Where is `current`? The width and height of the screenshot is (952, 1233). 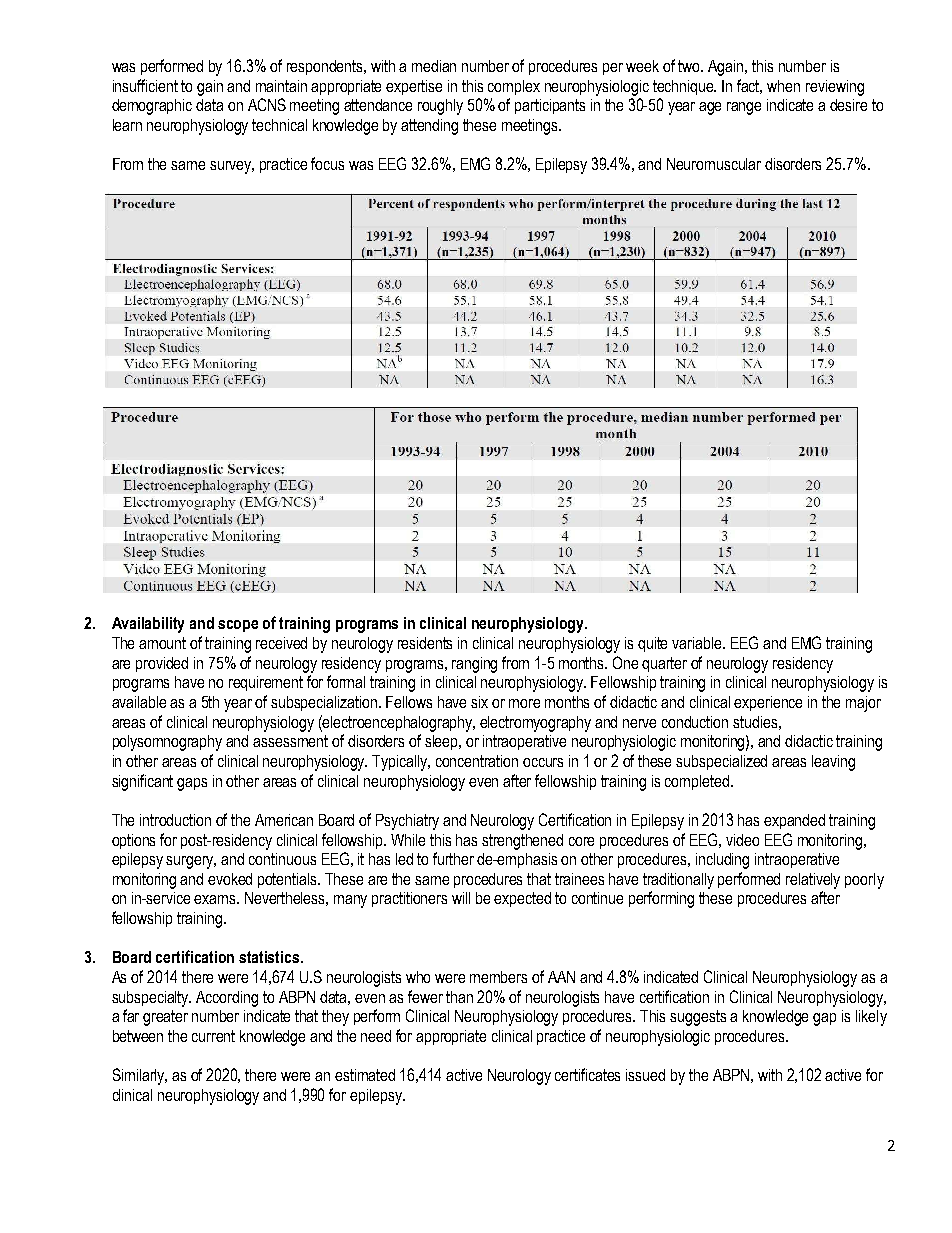 current is located at coordinates (213, 1036).
